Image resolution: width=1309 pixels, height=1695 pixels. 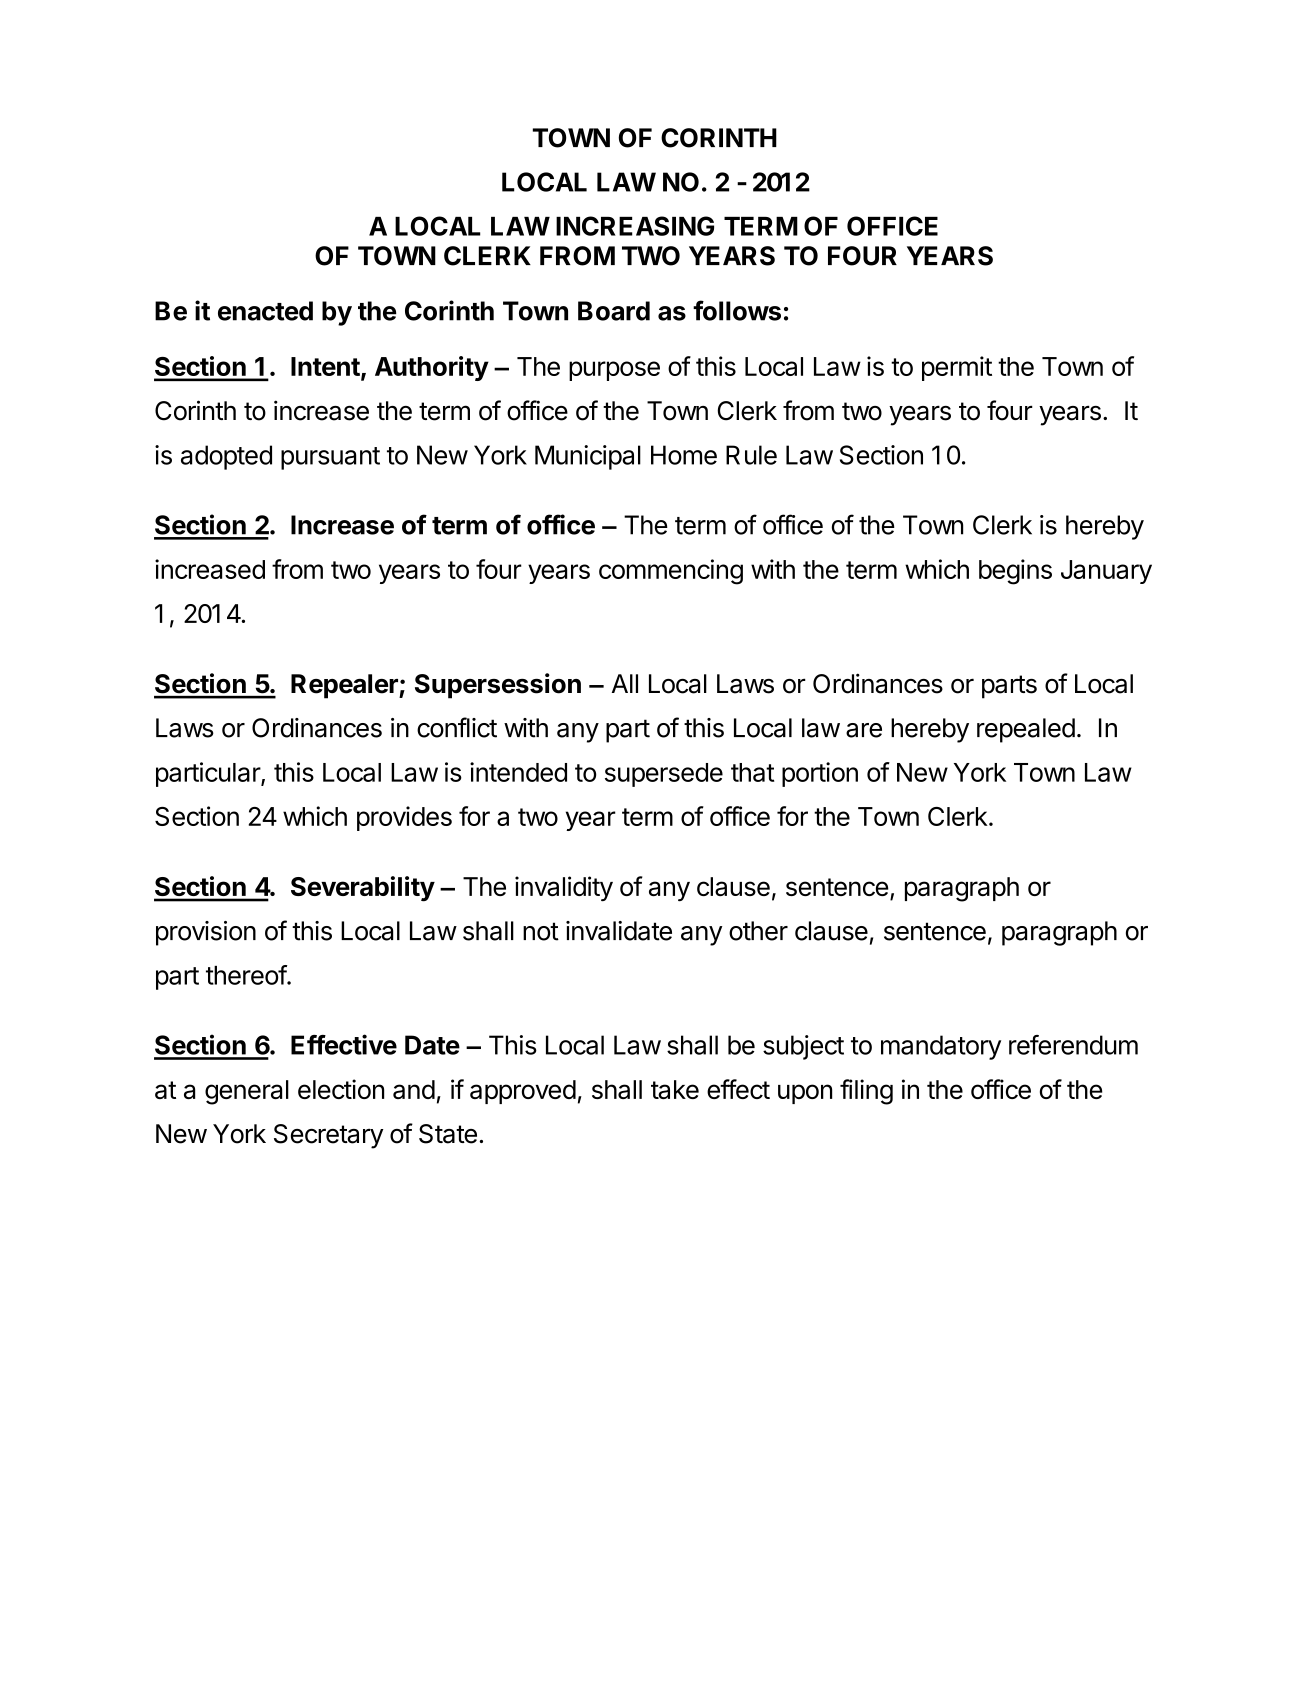 What do you see at coordinates (1015, 572) in the screenshot?
I see `begins` at bounding box center [1015, 572].
